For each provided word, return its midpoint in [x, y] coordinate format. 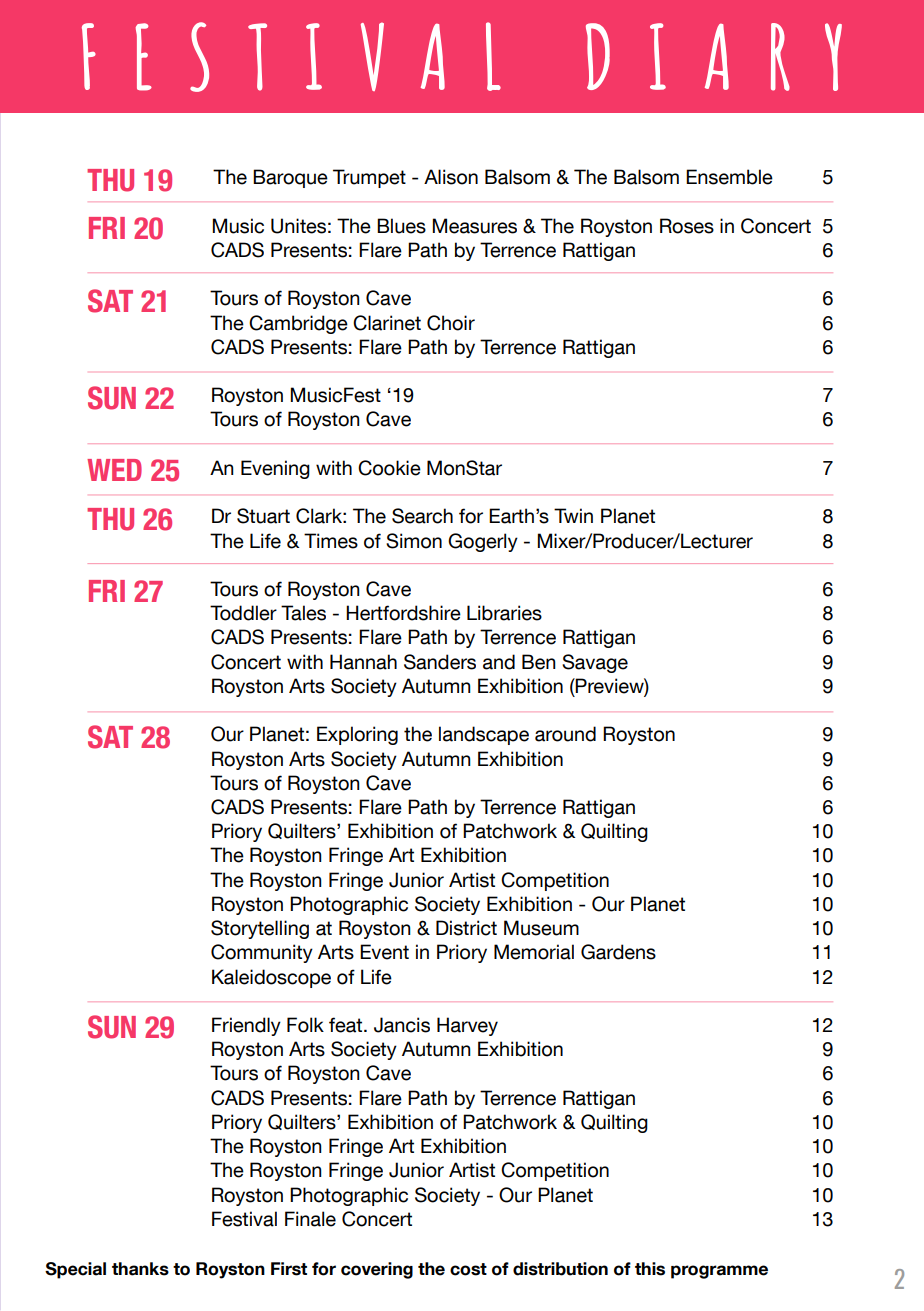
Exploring [357, 735]
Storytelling [260, 929]
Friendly [246, 1026]
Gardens [618, 952]
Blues [401, 226]
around [565, 734]
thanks [140, 1269]
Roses [687, 226]
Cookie [389, 468]
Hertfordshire [403, 613]
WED [114, 470]
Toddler [243, 613]
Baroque [290, 178]
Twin [573, 515]
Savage [595, 663]
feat [347, 1025]
